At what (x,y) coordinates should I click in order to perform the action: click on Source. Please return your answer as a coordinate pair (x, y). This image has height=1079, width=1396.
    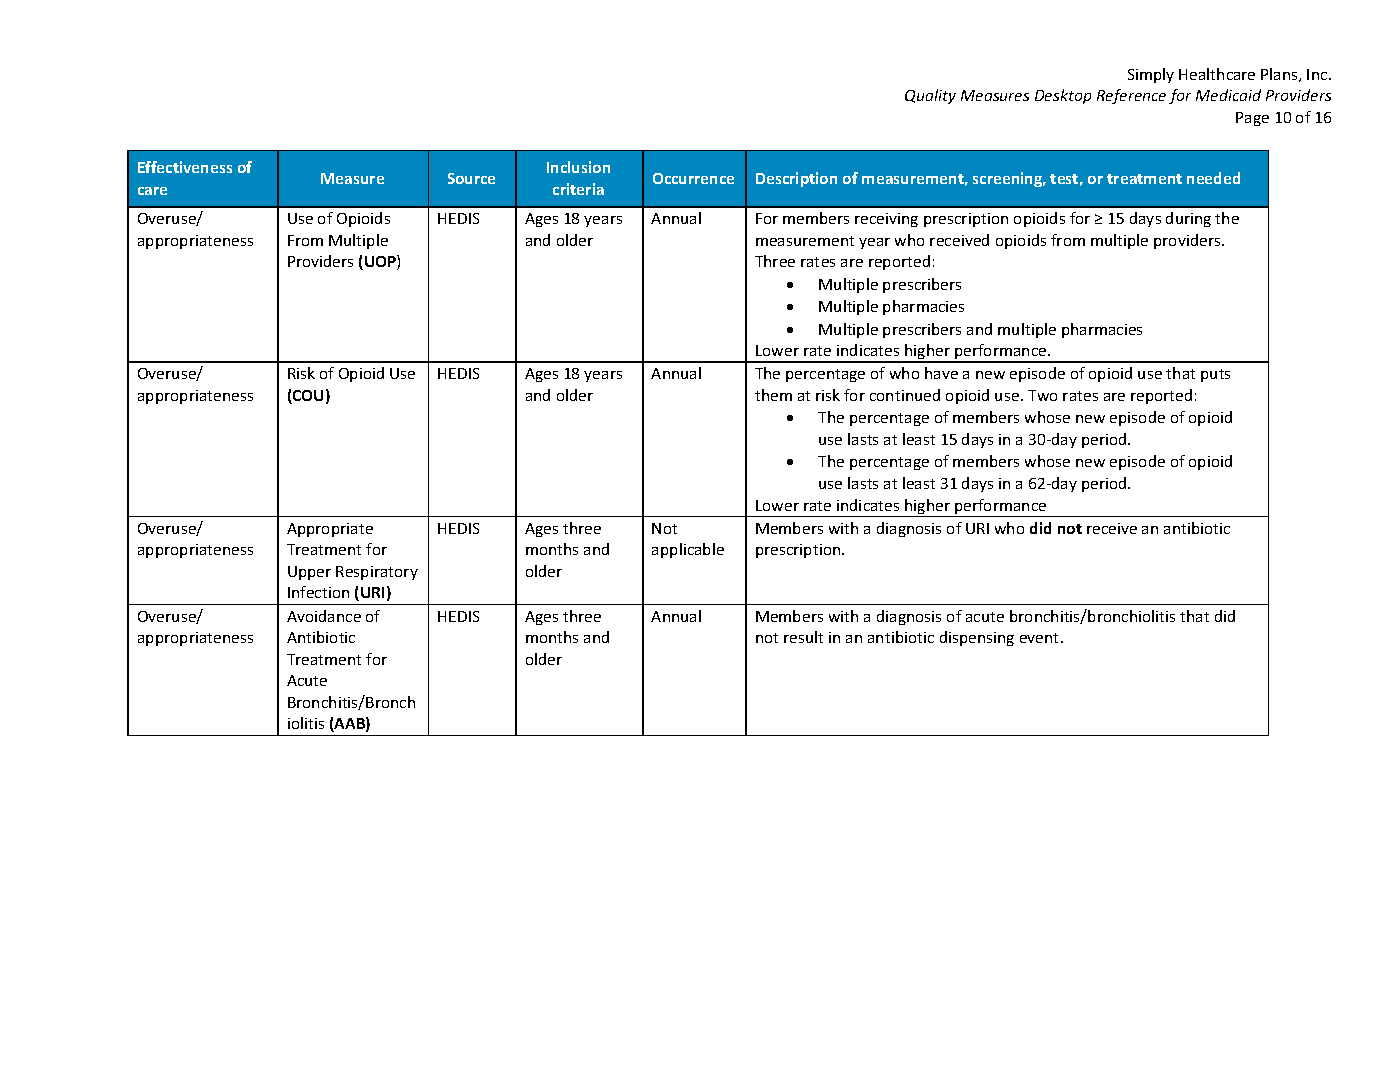
    Looking at the image, I should click on (471, 178).
